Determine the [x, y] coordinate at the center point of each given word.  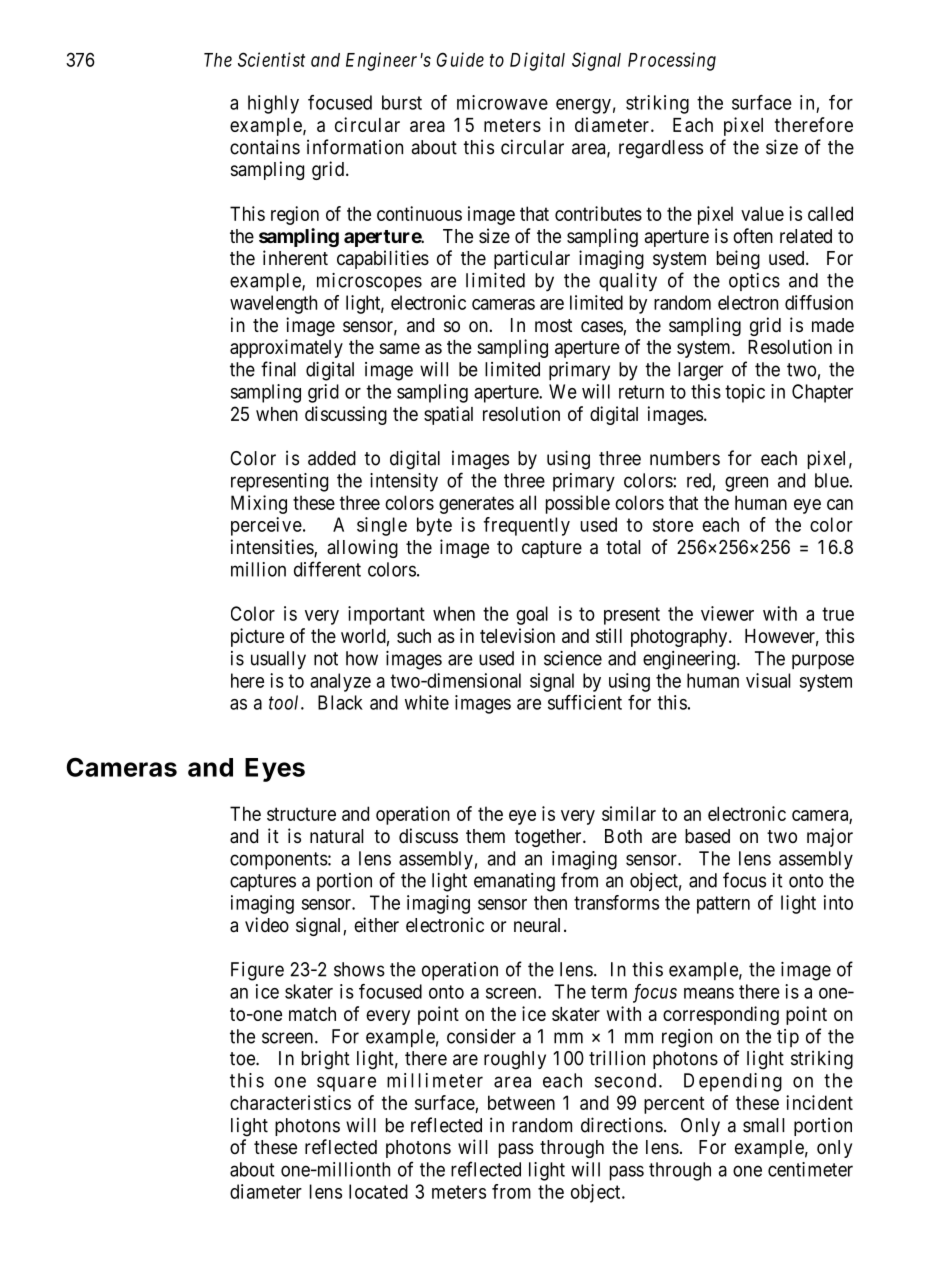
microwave [502, 102]
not [326, 659]
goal [532, 615]
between [521, 1102]
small [764, 1125]
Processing [672, 61]
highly [273, 104]
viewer [727, 613]
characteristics [290, 1102]
